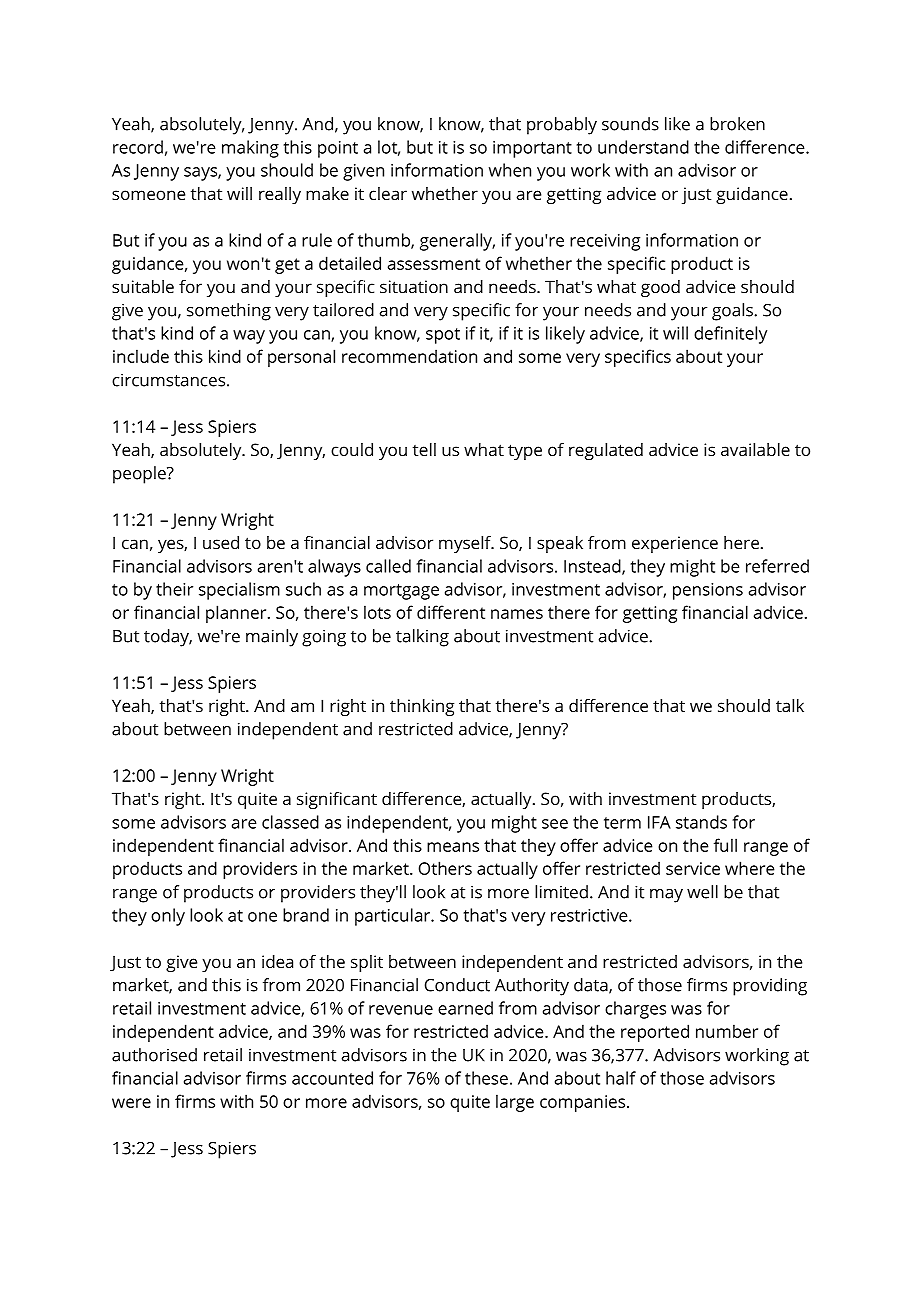  Describe the element at coordinates (725, 845) in the image. I see `full` at that location.
